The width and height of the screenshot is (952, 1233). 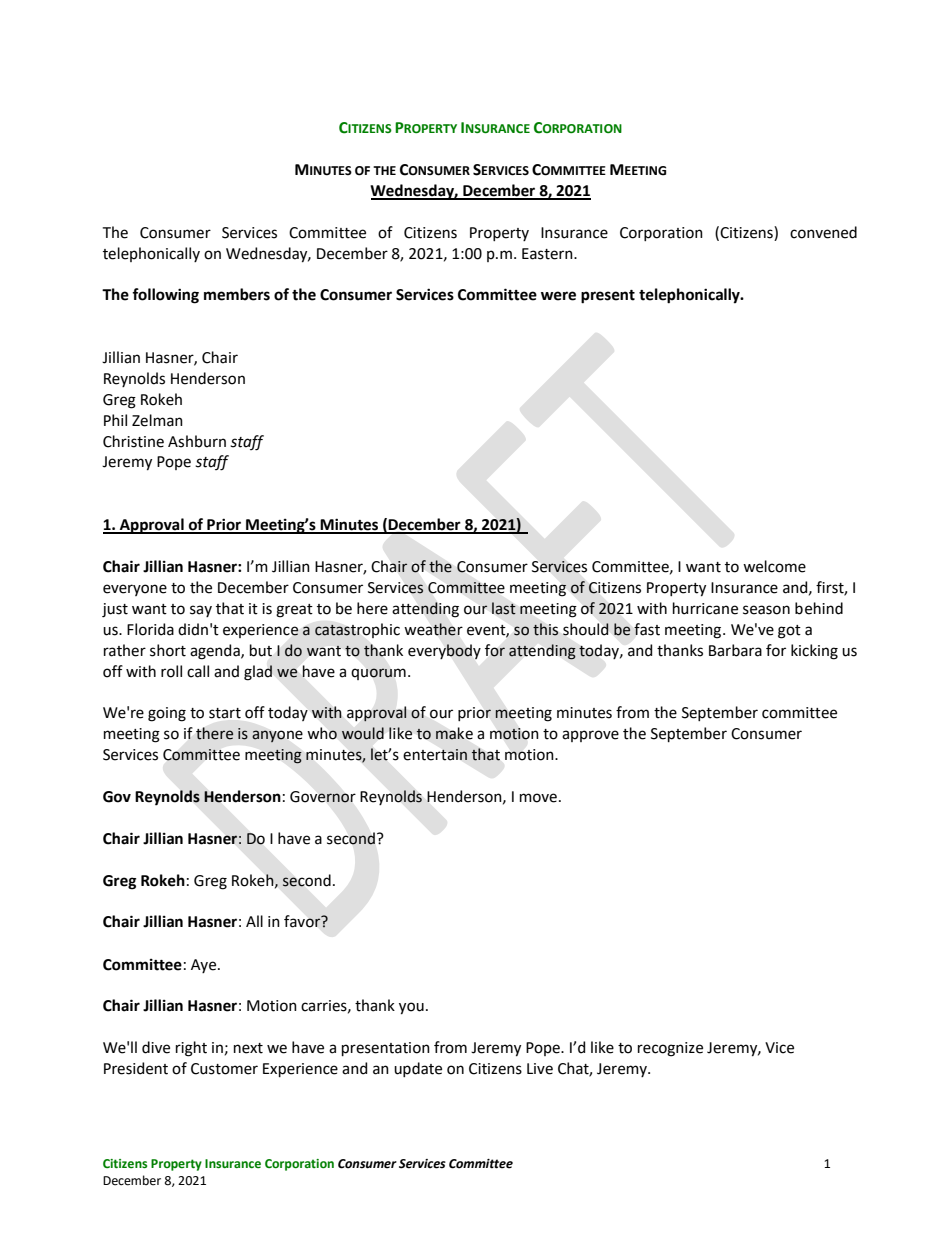 I want to click on members, so click(x=237, y=294).
